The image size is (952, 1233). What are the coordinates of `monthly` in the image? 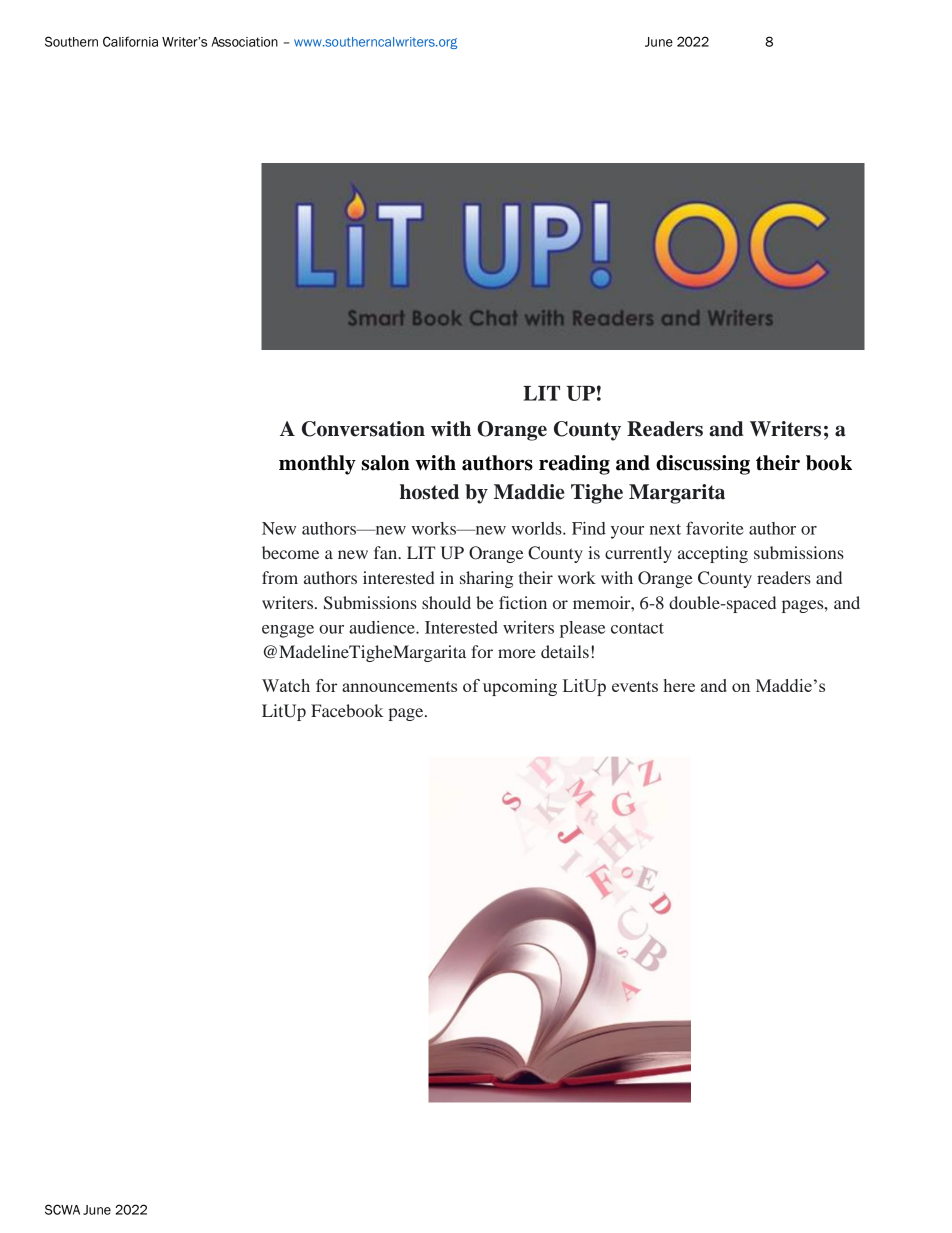 It's located at (317, 465).
